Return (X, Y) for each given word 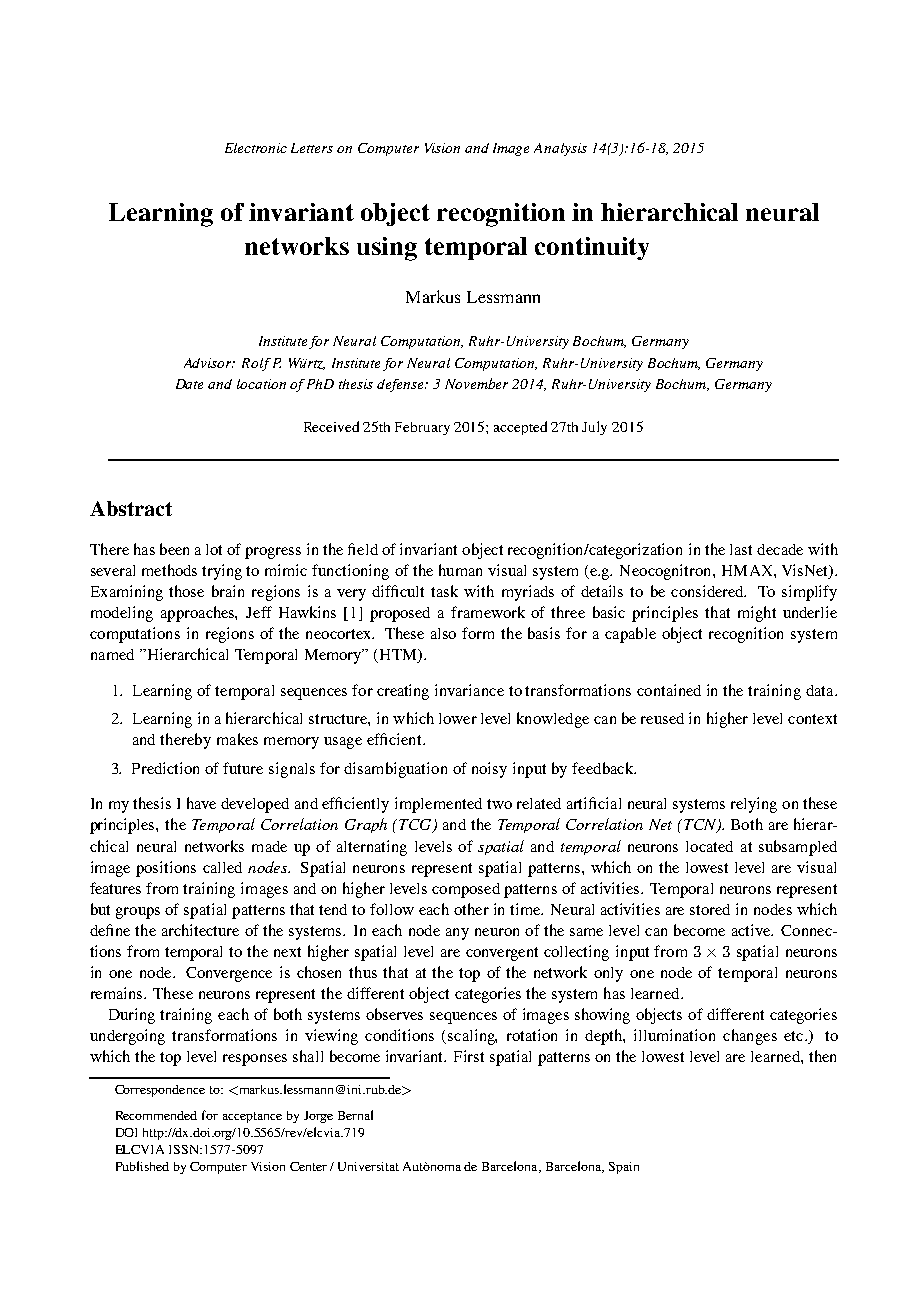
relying (754, 805)
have (201, 803)
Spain (624, 1168)
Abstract (131, 508)
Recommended (156, 1115)
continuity (592, 248)
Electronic (256, 148)
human (460, 570)
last (741, 549)
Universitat (368, 1166)
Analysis (560, 149)
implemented (438, 805)
